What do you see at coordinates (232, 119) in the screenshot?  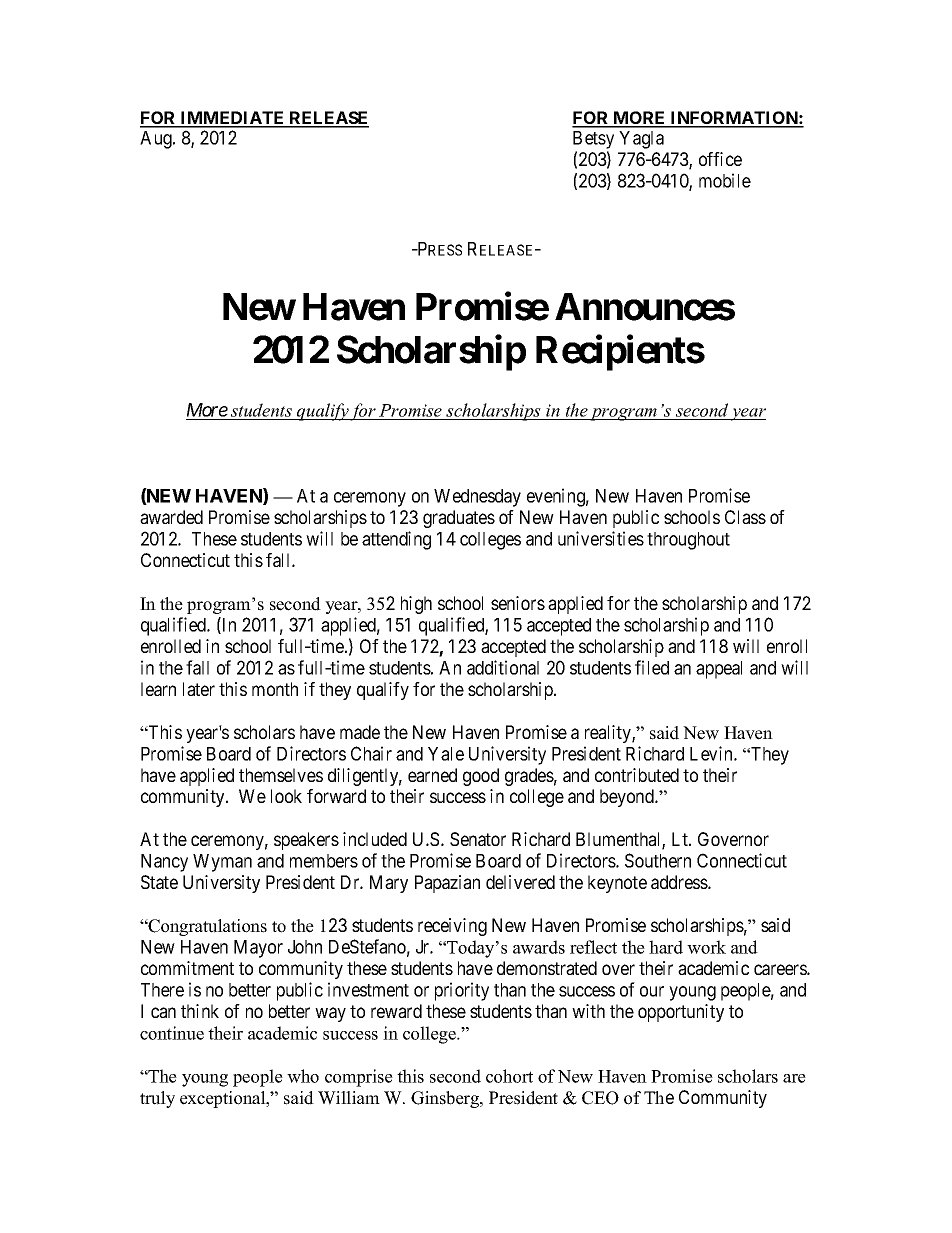 I see `IMMEDIATE` at bounding box center [232, 119].
